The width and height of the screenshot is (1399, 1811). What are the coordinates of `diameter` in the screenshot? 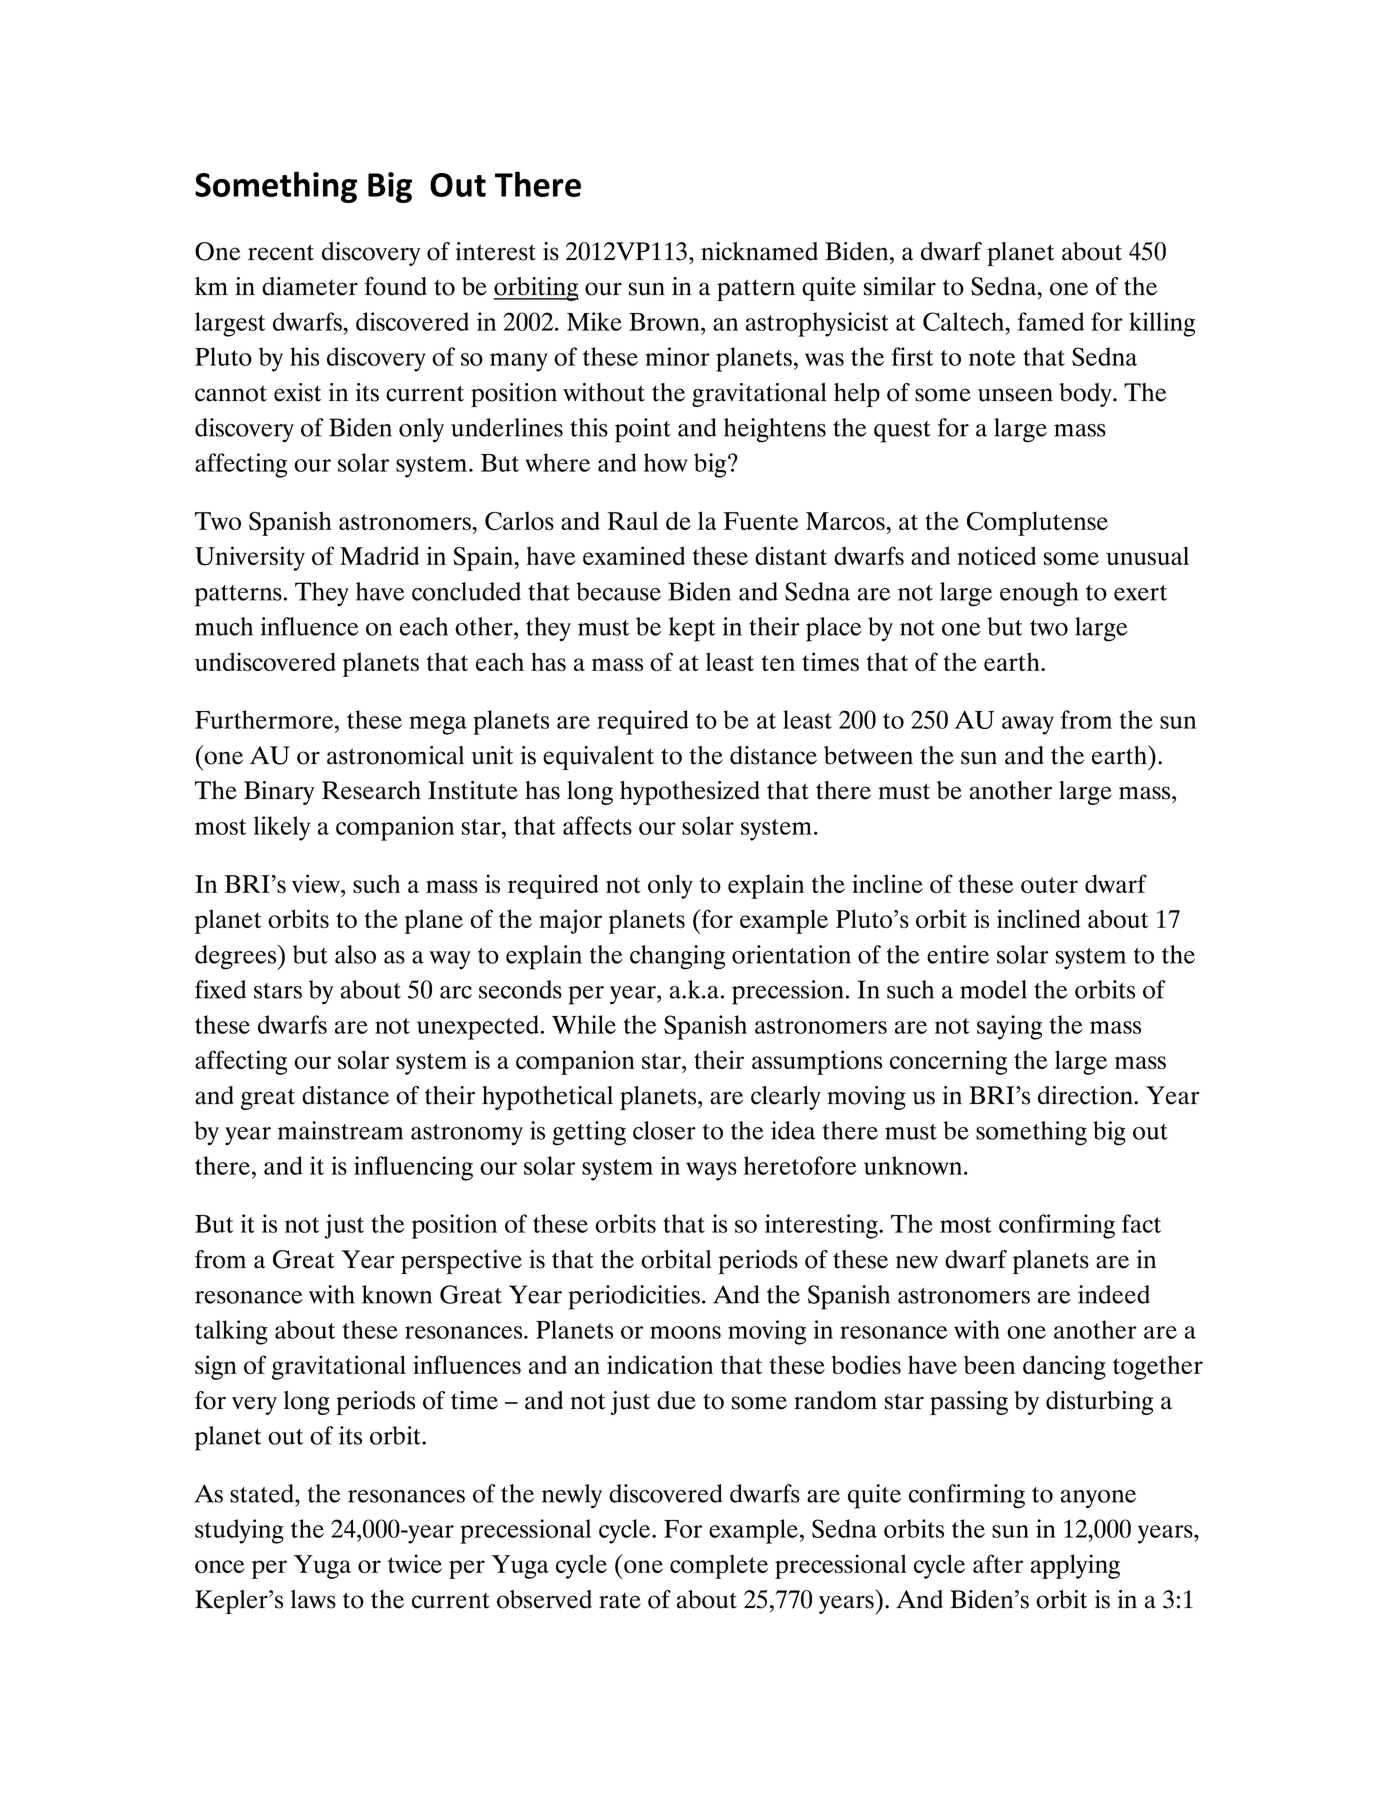 It's located at (310, 286).
